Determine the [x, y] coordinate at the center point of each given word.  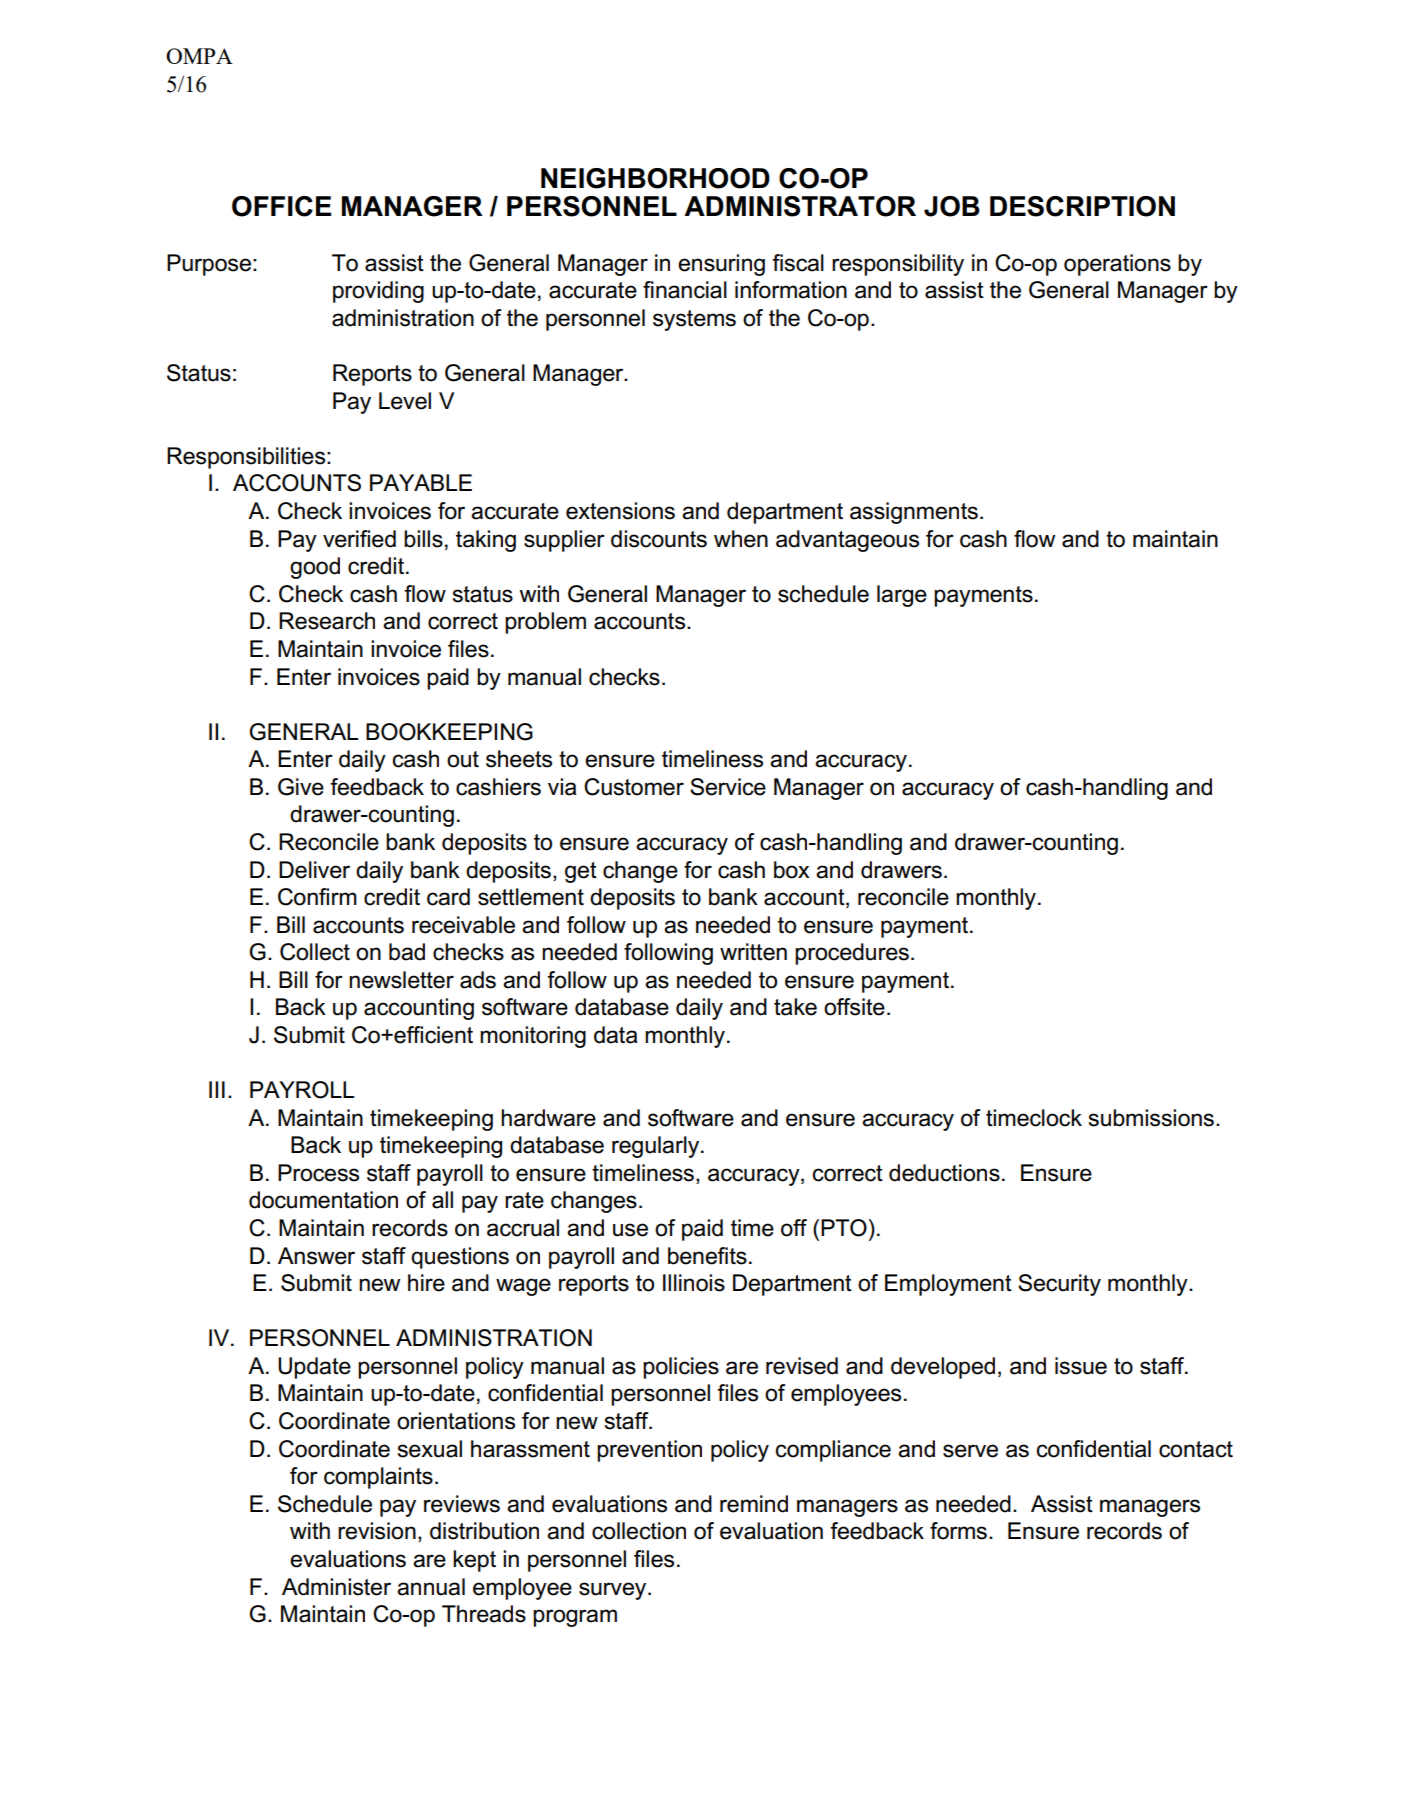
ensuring [721, 265]
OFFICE [281, 206]
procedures [852, 954]
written [753, 952]
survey [614, 1591]
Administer [336, 1587]
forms [958, 1531]
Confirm [317, 897]
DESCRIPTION [1082, 206]
